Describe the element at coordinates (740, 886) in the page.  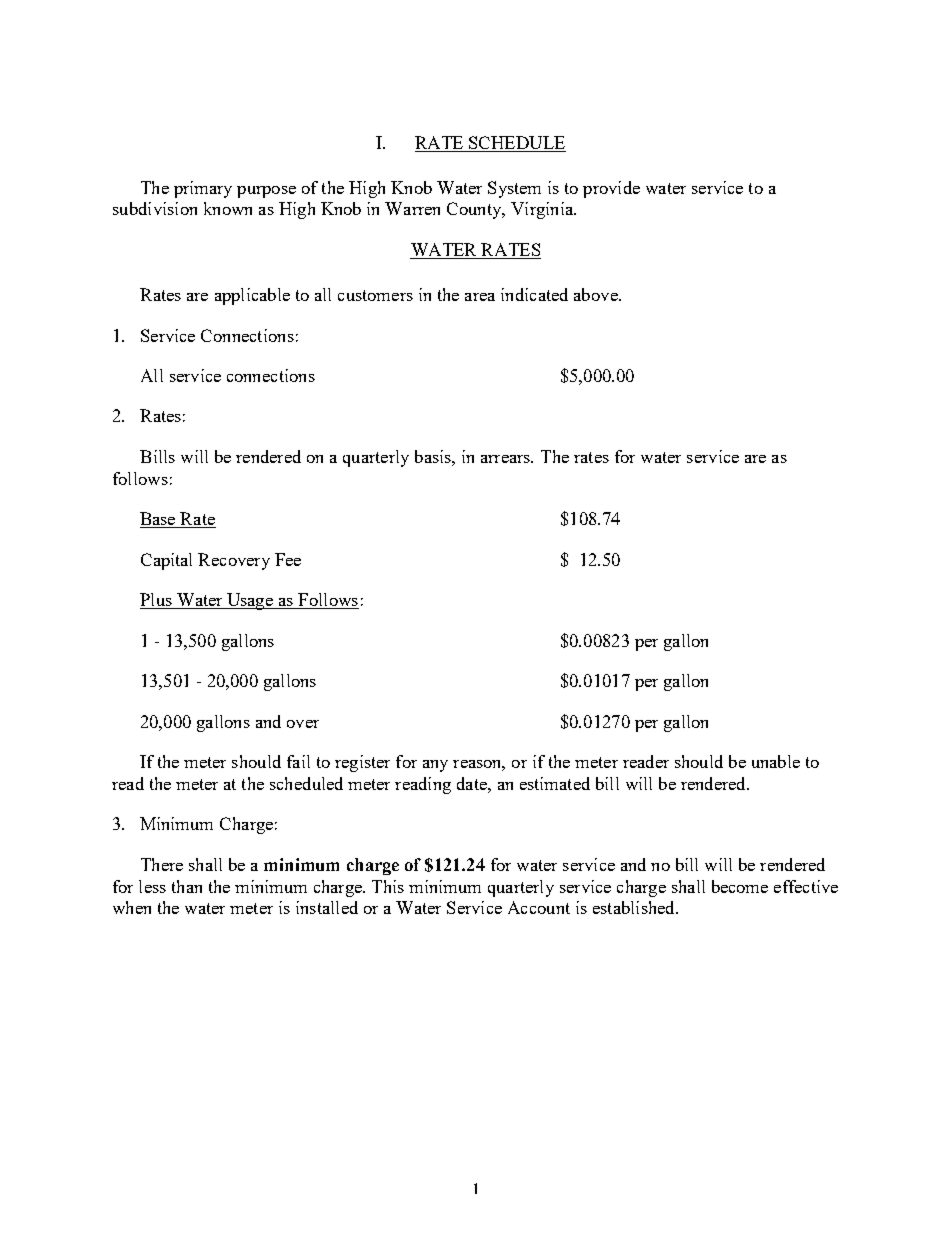
I see `become` at that location.
